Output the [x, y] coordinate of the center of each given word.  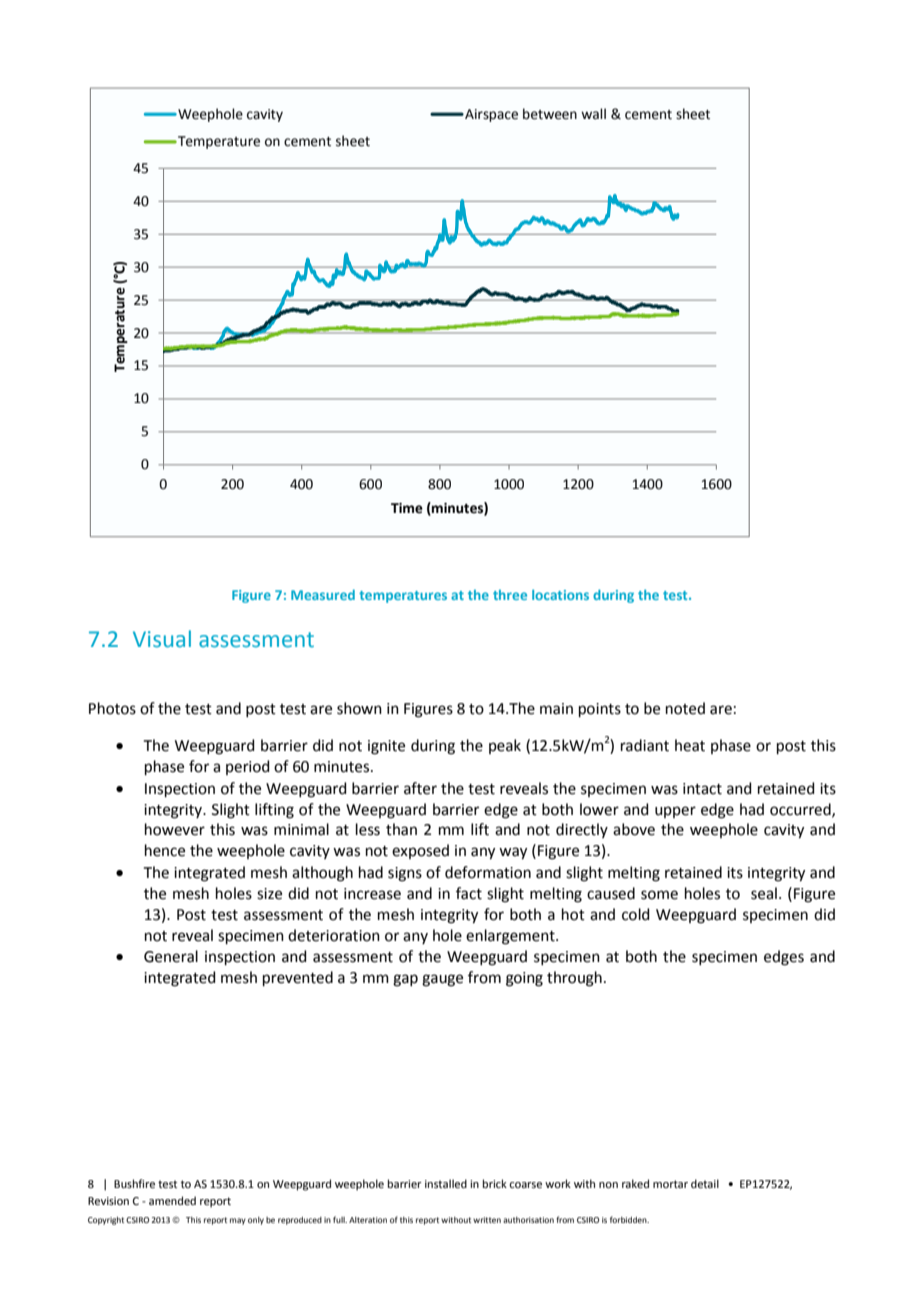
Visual [162, 639]
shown [359, 708]
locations [560, 595]
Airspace [490, 115]
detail [705, 1183]
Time [407, 508]
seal [764, 893]
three [510, 595]
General [171, 956]
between [550, 114]
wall [593, 114]
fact [469, 893]
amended [172, 1200]
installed [446, 1183]
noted [685, 708]
